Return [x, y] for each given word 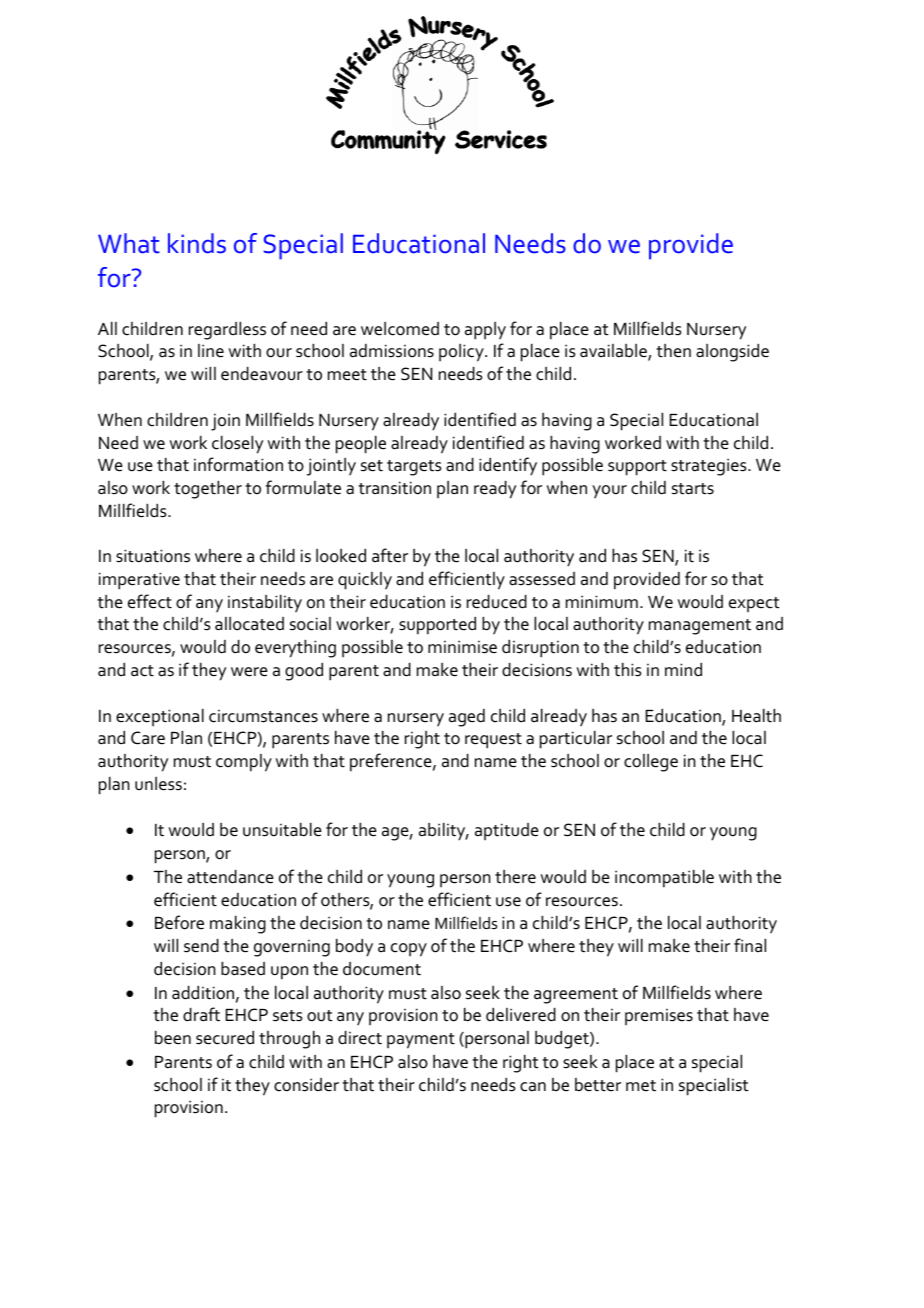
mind [683, 669]
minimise [462, 647]
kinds [197, 243]
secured [225, 1038]
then [673, 351]
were [249, 672]
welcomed [400, 329]
